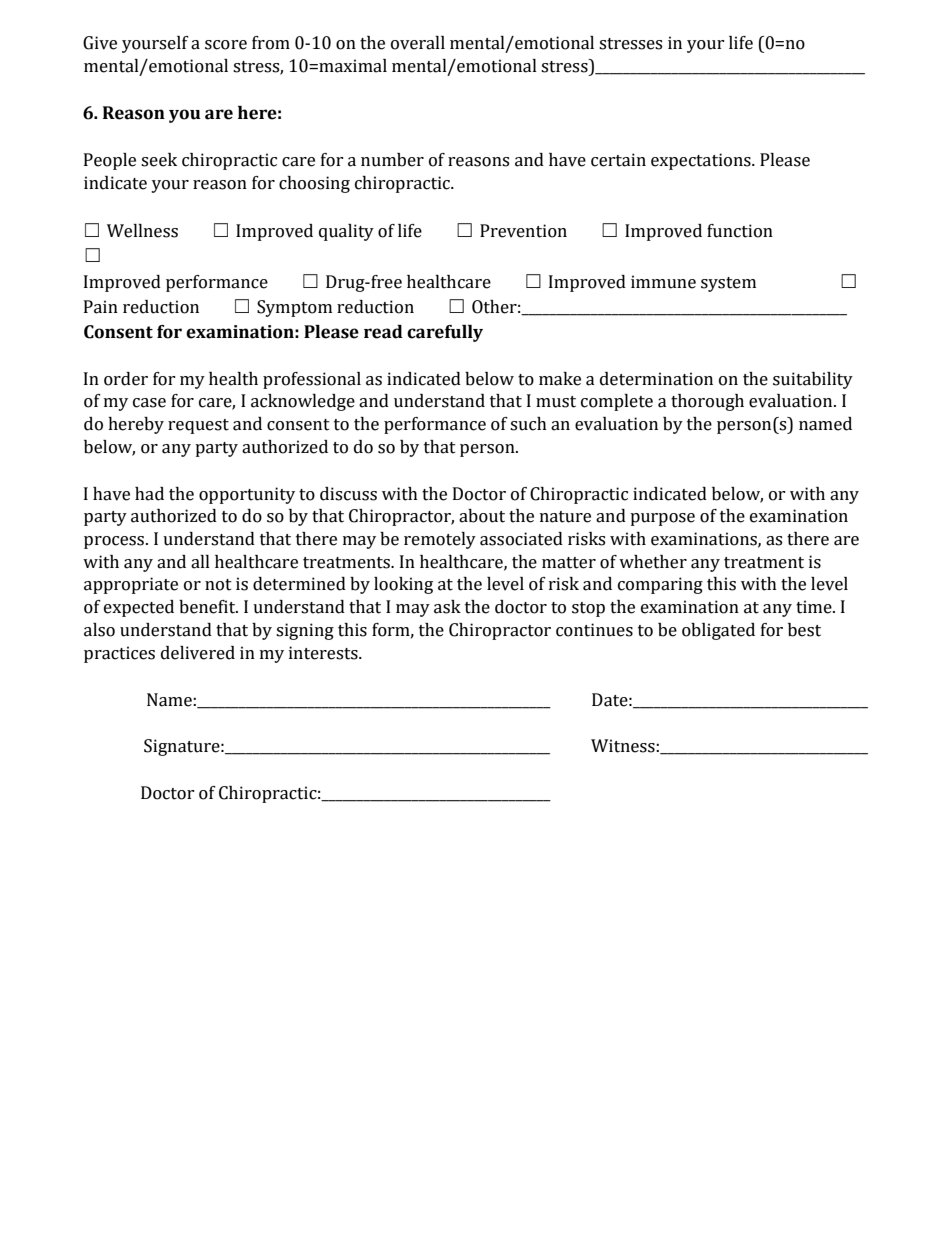 Image resolution: width=952 pixels, height=1233 pixels. I want to click on function, so click(740, 231).
